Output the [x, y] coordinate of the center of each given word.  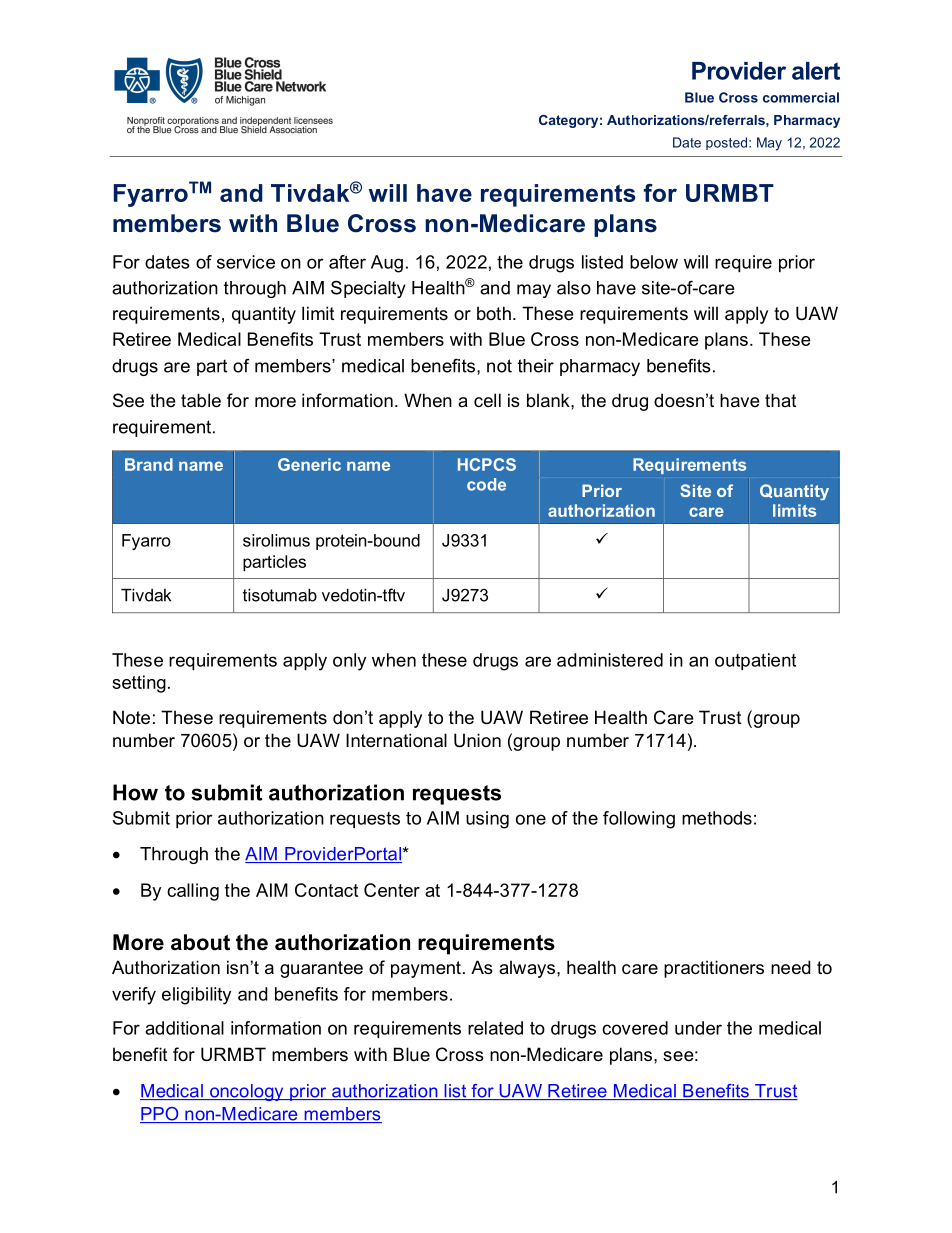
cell [487, 400]
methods [717, 818]
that [780, 400]
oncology [247, 1092]
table [201, 400]
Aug [387, 264]
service [246, 262]
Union [477, 740]
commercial [801, 97]
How [135, 792]
